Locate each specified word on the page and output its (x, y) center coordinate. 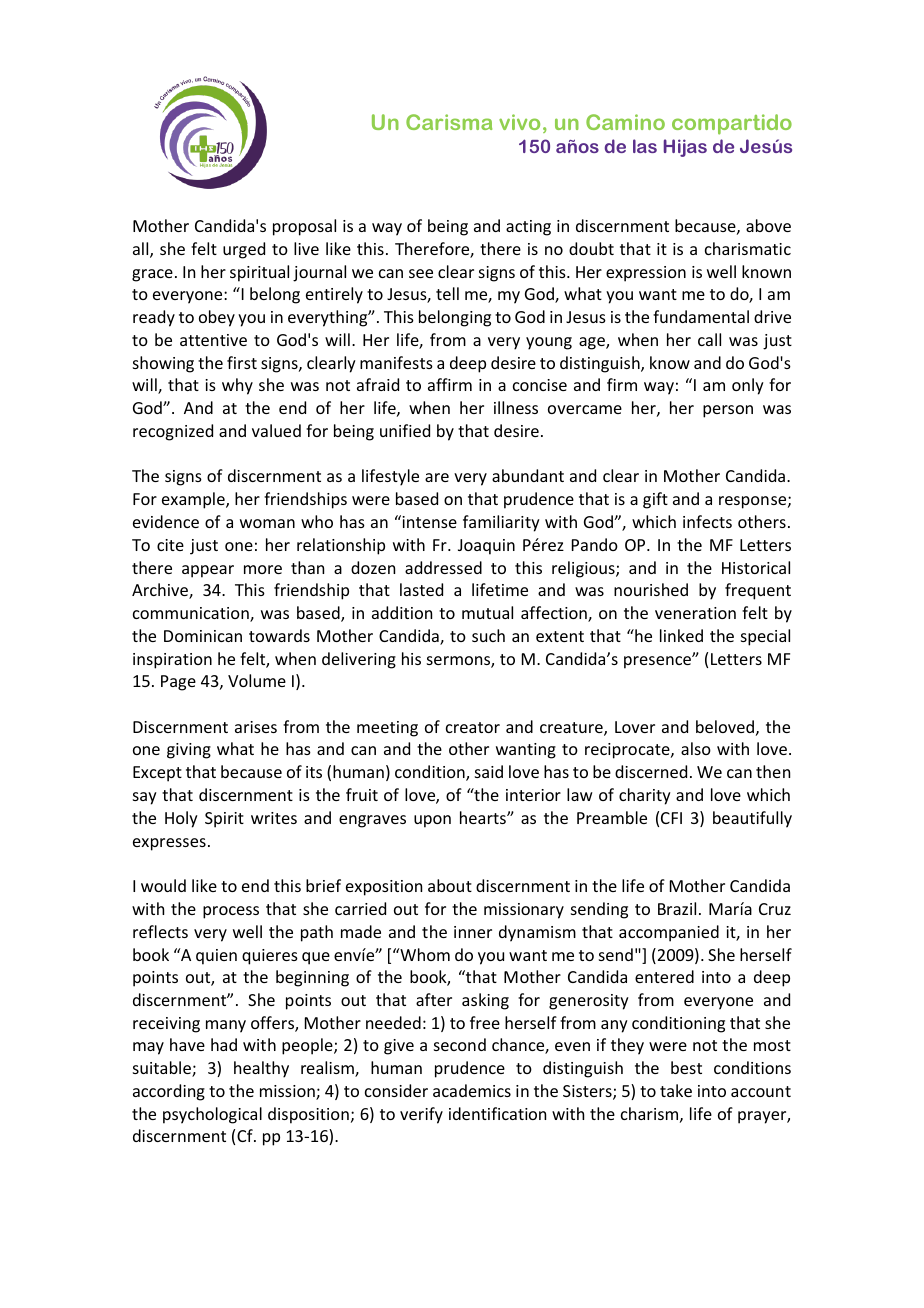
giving (189, 751)
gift (655, 500)
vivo (519, 122)
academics (472, 1090)
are (437, 477)
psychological (212, 1115)
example (194, 500)
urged (244, 250)
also (696, 748)
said (489, 771)
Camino (625, 122)
